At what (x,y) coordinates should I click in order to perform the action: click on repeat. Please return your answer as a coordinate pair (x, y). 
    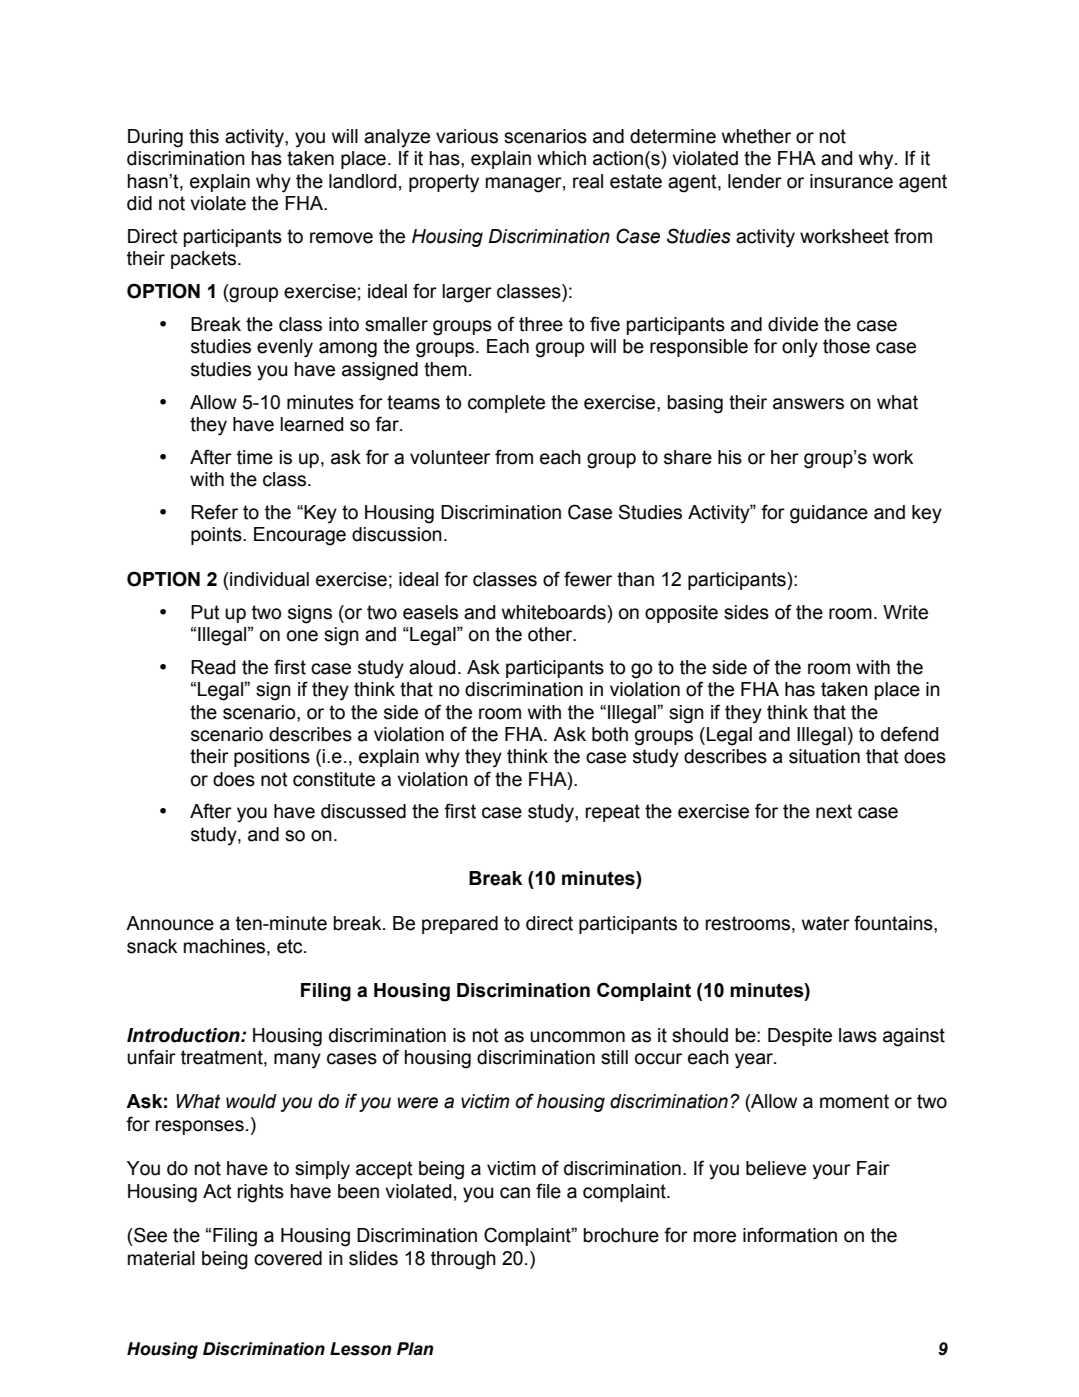
    Looking at the image, I should click on (612, 813).
